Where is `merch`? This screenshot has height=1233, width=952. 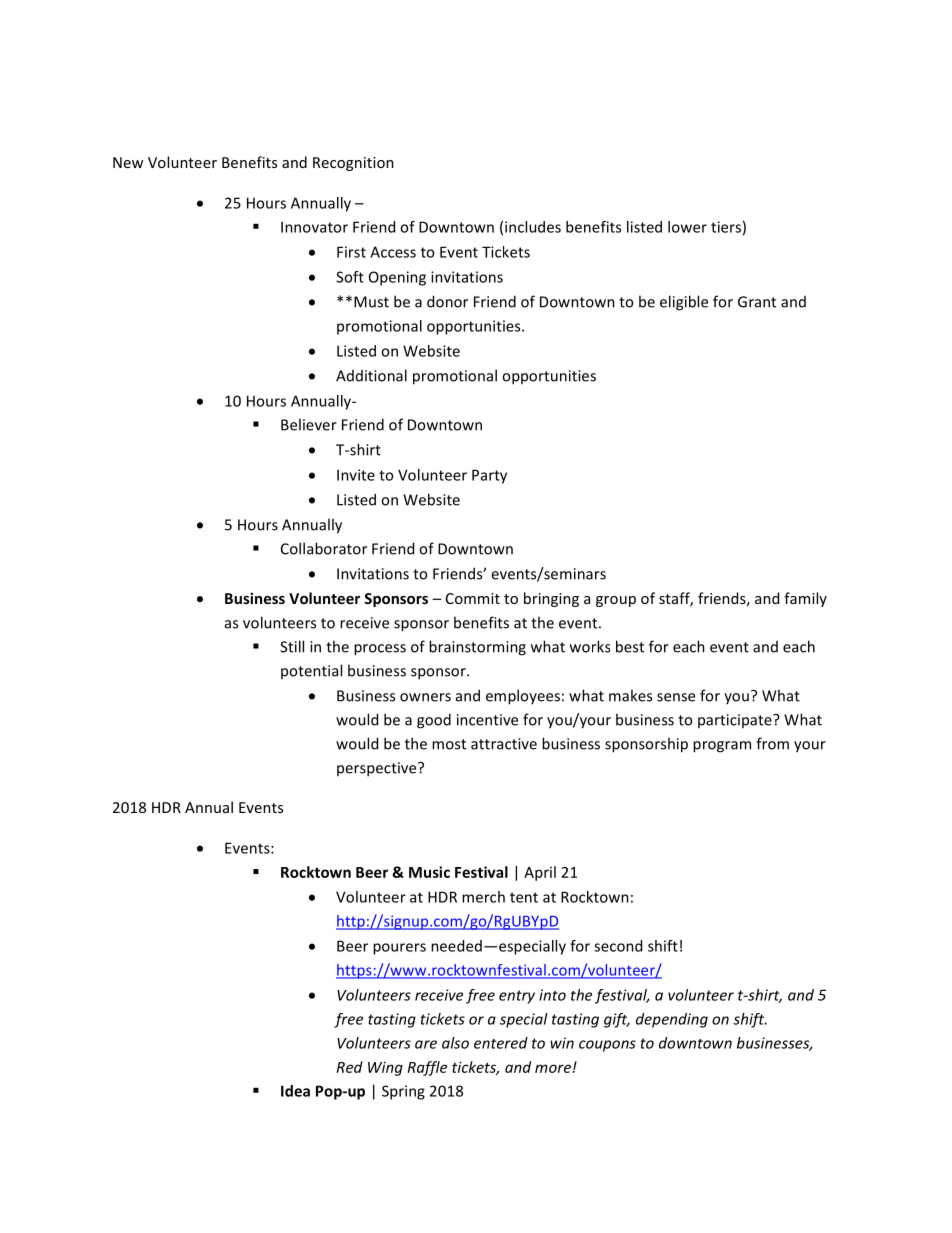
merch is located at coordinates (483, 897).
